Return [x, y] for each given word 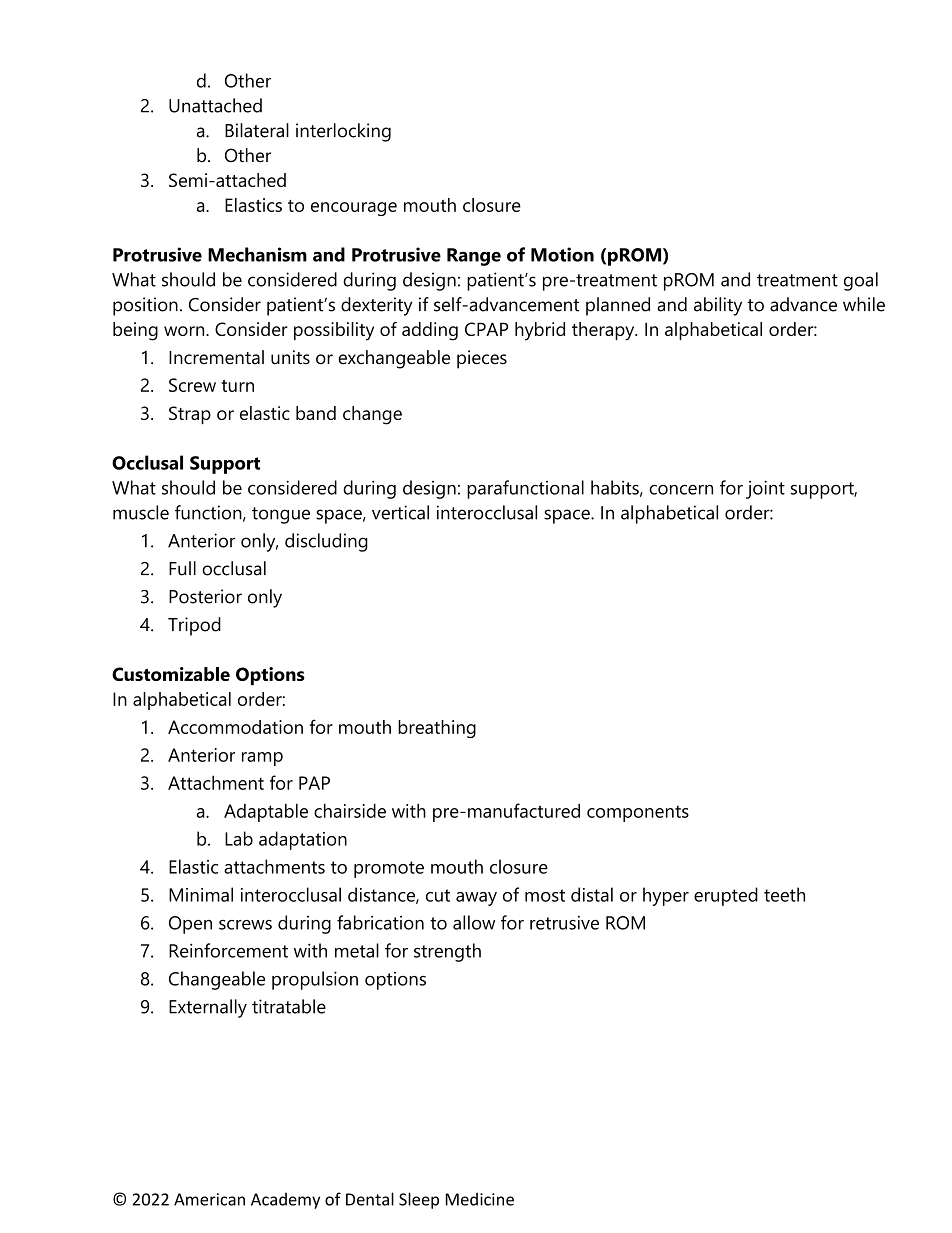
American [209, 1199]
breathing [437, 729]
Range [474, 257]
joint [765, 489]
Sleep [419, 1200]
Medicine [480, 1199]
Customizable [171, 674]
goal [861, 281]
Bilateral [257, 130]
